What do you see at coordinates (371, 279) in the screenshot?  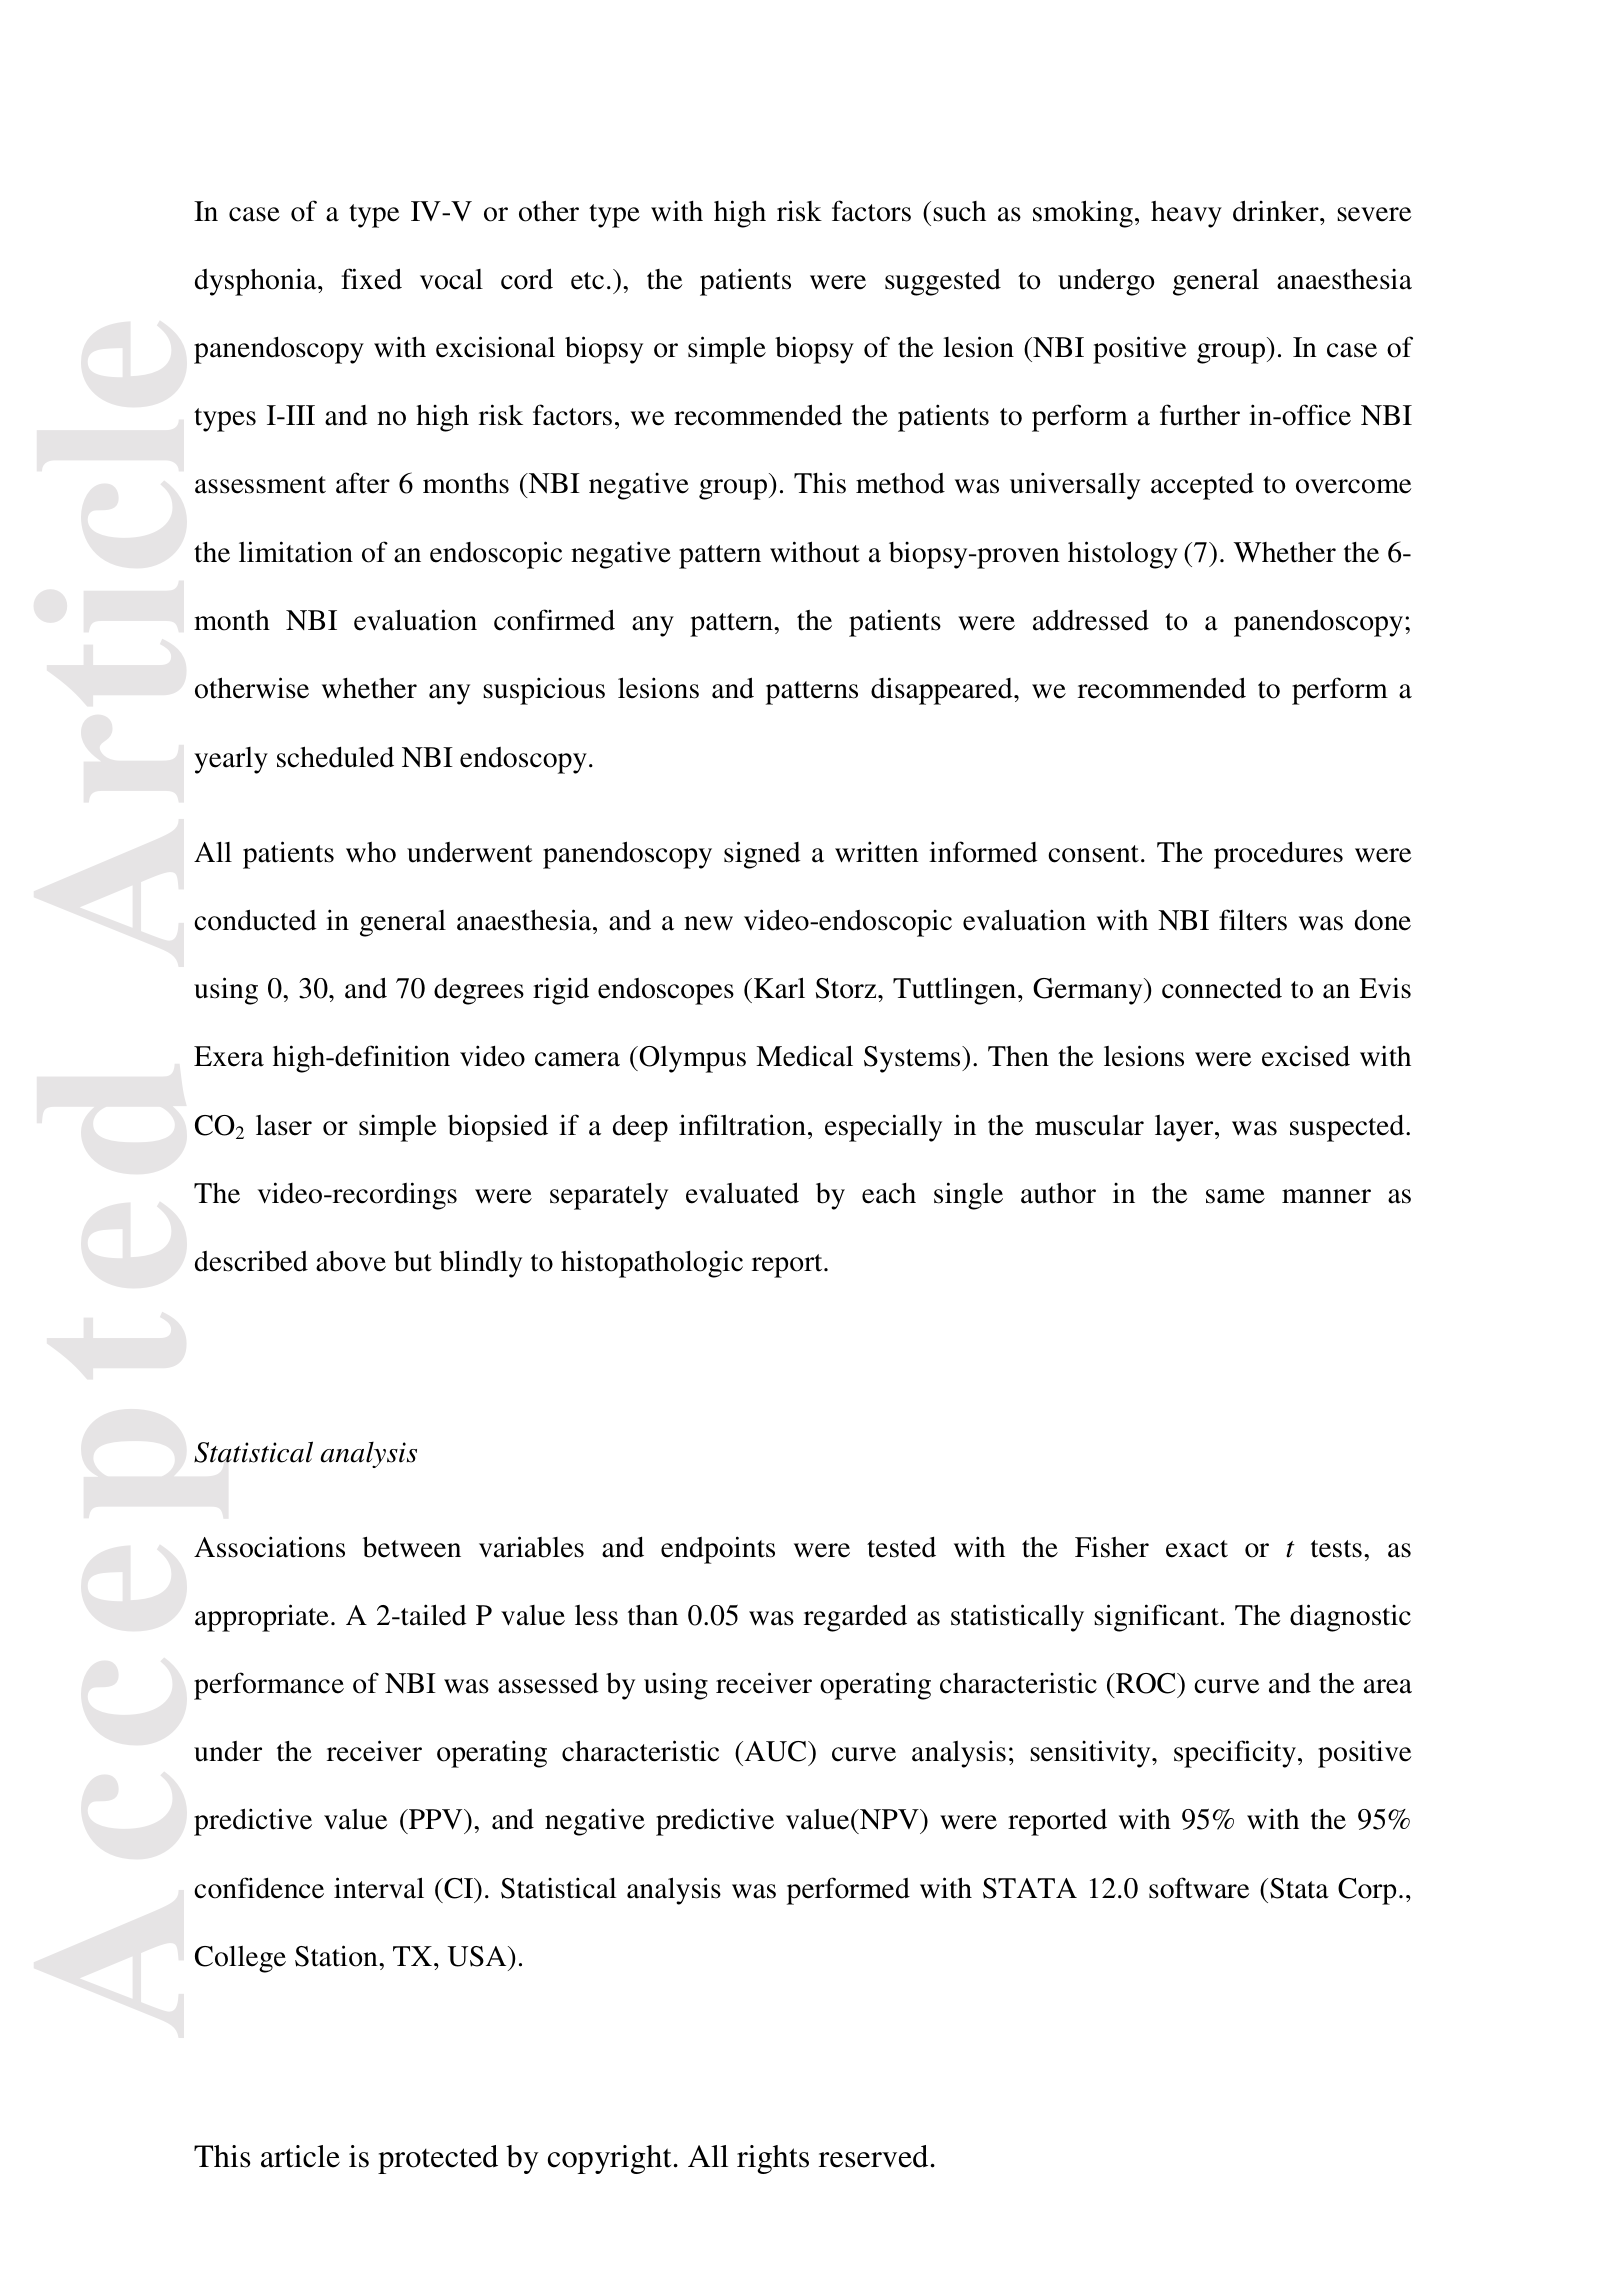 I see `fixed` at bounding box center [371, 279].
